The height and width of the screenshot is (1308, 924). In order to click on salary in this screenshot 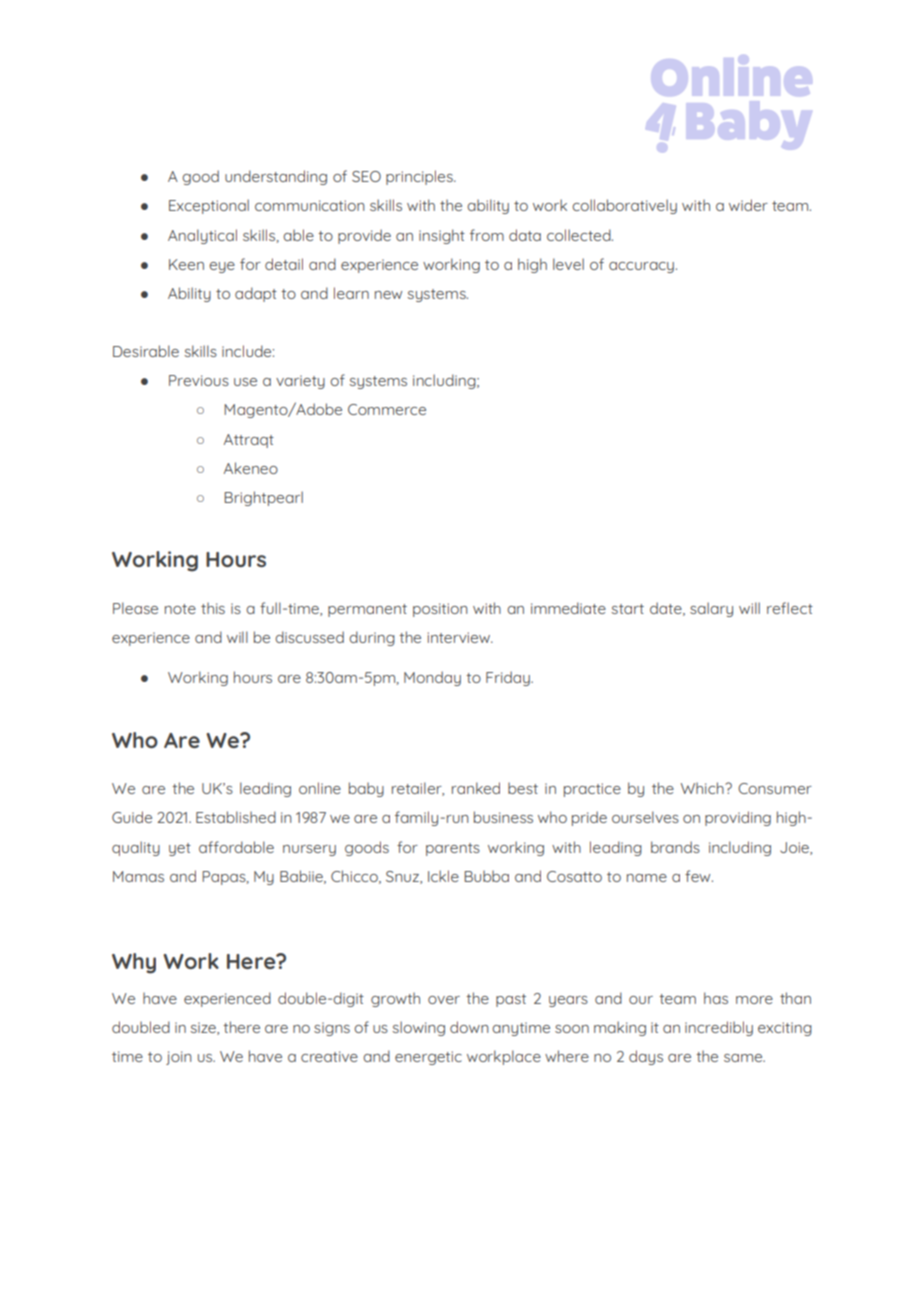, I will do `click(711, 609)`.
